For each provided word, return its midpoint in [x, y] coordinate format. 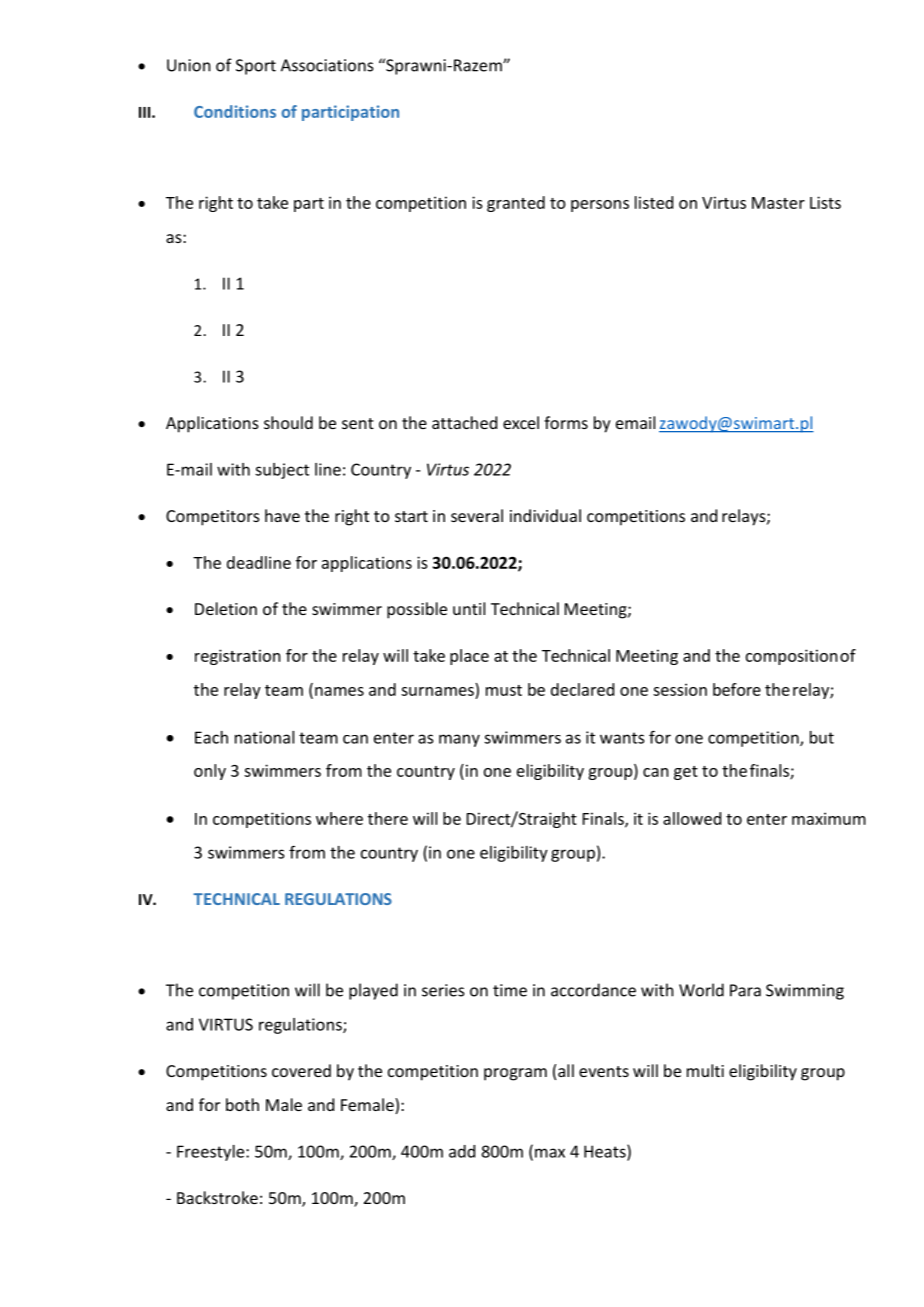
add [462, 1151]
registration [237, 657]
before [737, 689]
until [469, 608]
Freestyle [212, 1153]
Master [778, 203]
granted [516, 204]
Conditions [235, 111]
